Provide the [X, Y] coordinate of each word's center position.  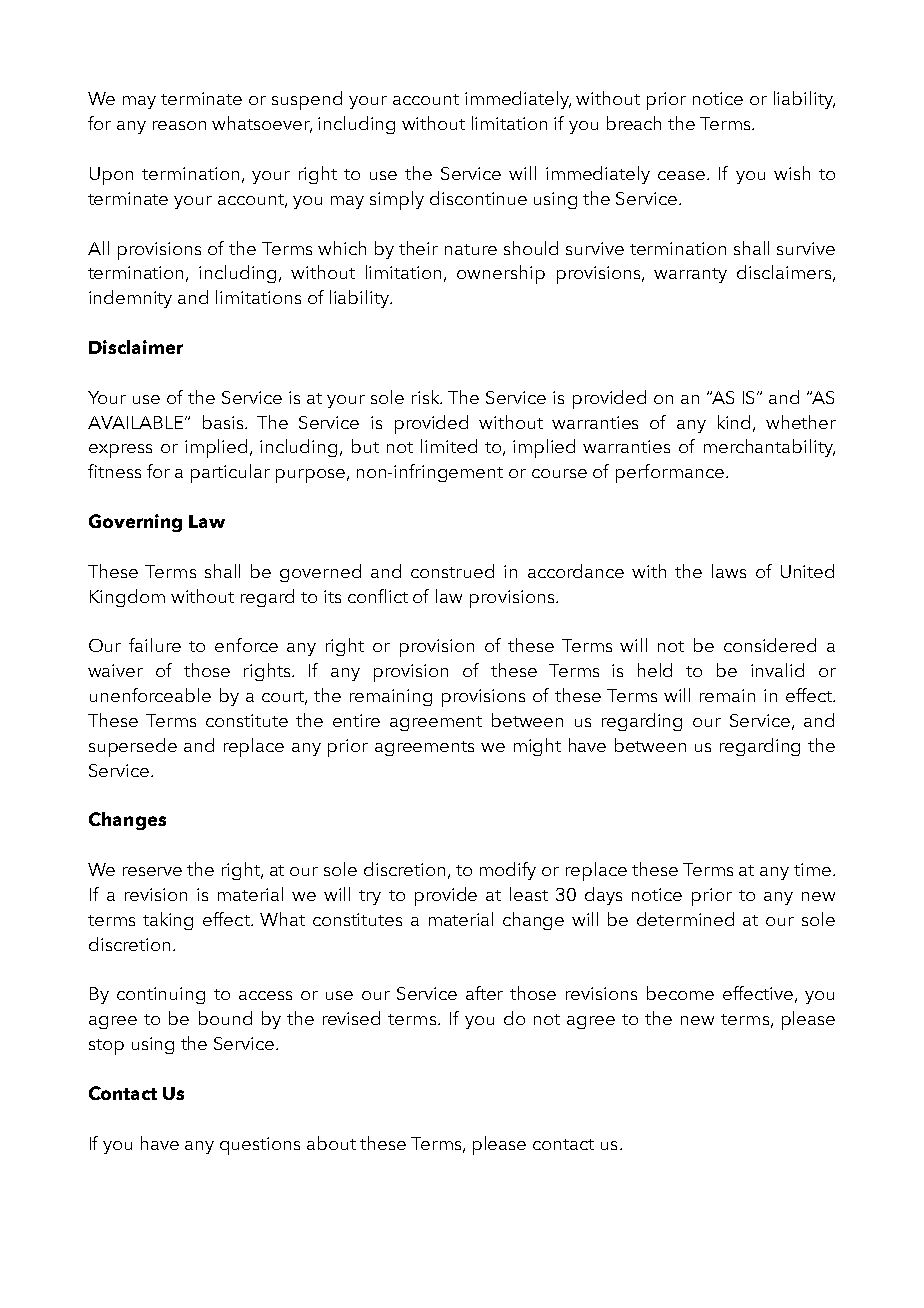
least [529, 894]
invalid [777, 670]
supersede [133, 747]
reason [179, 125]
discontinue [478, 198]
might [537, 747]
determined [685, 919]
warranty [690, 275]
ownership [501, 274]
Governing [135, 523]
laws [729, 571]
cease [681, 175]
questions [260, 1146]
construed [452, 571]
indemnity [130, 299]
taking [168, 921]
